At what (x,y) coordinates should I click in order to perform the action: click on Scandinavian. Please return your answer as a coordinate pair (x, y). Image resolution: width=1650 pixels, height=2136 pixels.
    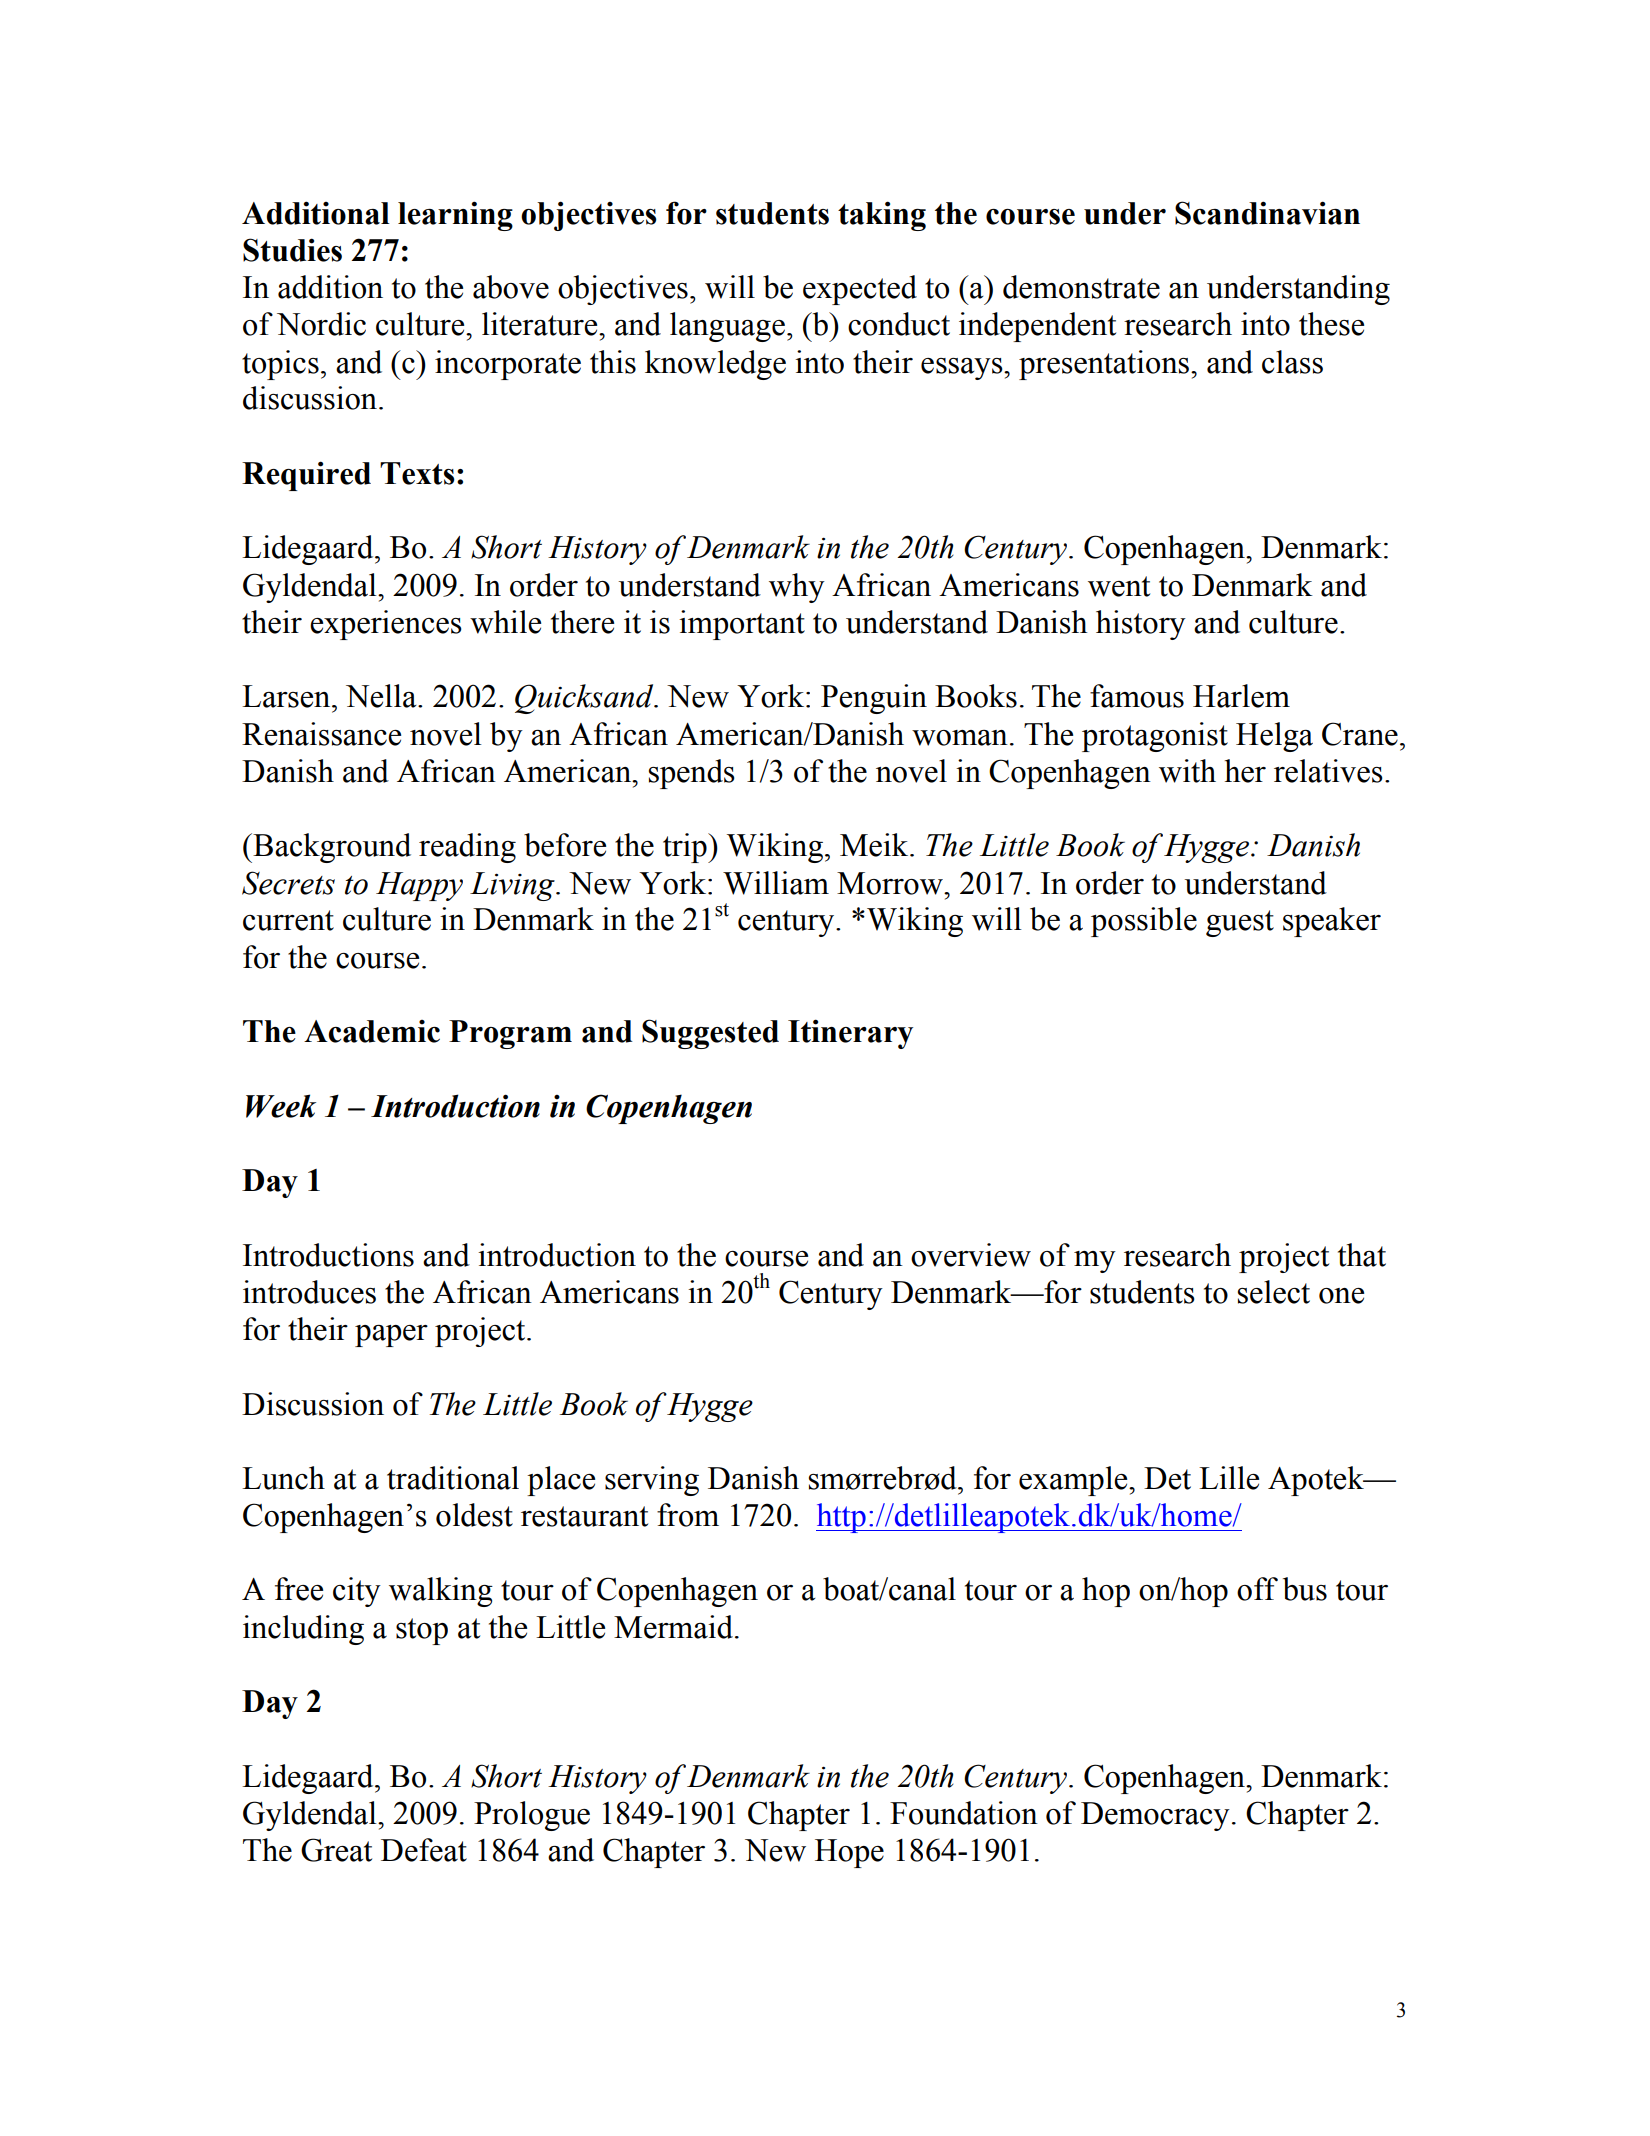
    Looking at the image, I should click on (1267, 213).
